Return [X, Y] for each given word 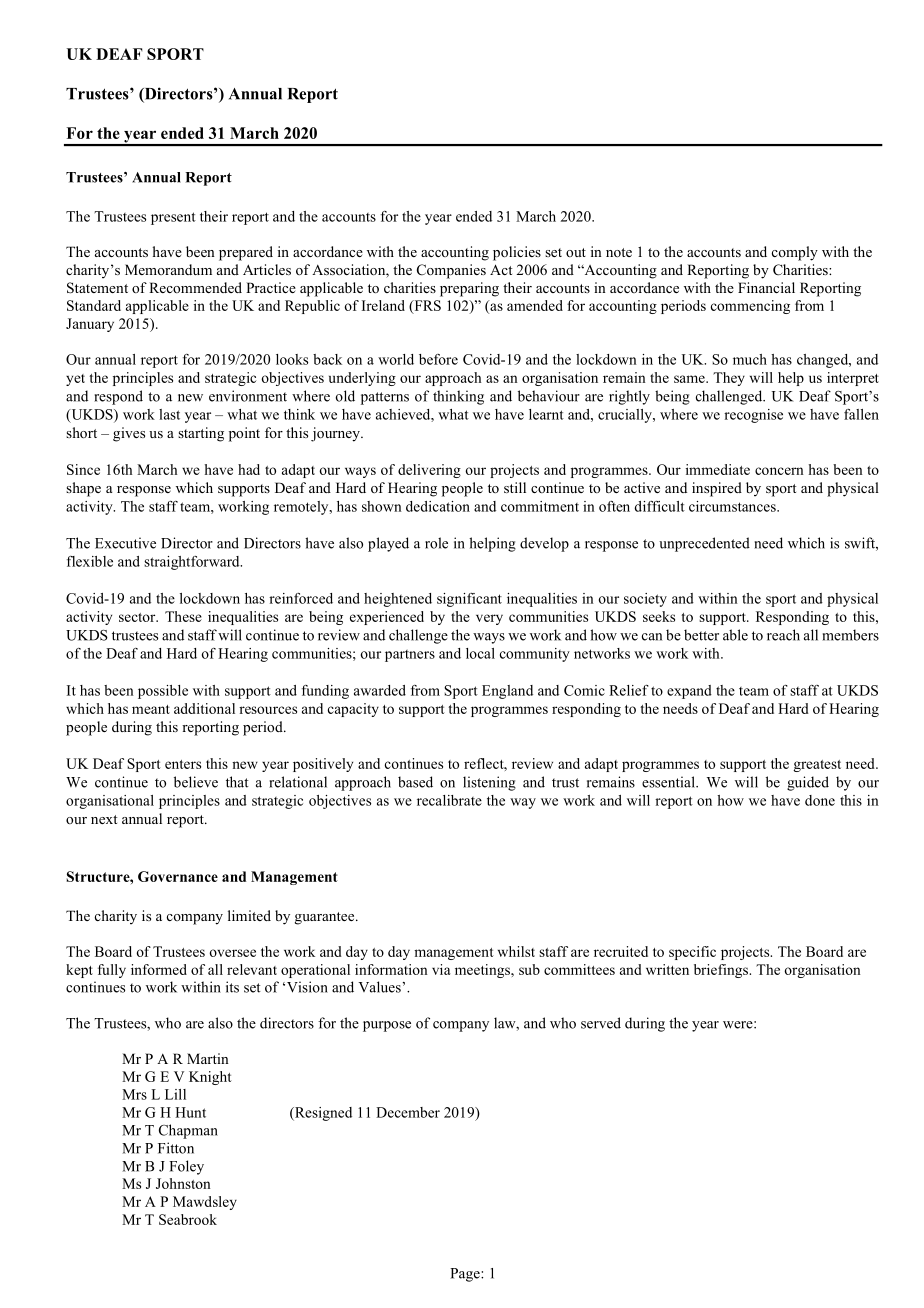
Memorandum [168, 269]
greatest [817, 766]
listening [489, 783]
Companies [451, 271]
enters [183, 764]
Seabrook [188, 1219]
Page [466, 1275]
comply [795, 253]
